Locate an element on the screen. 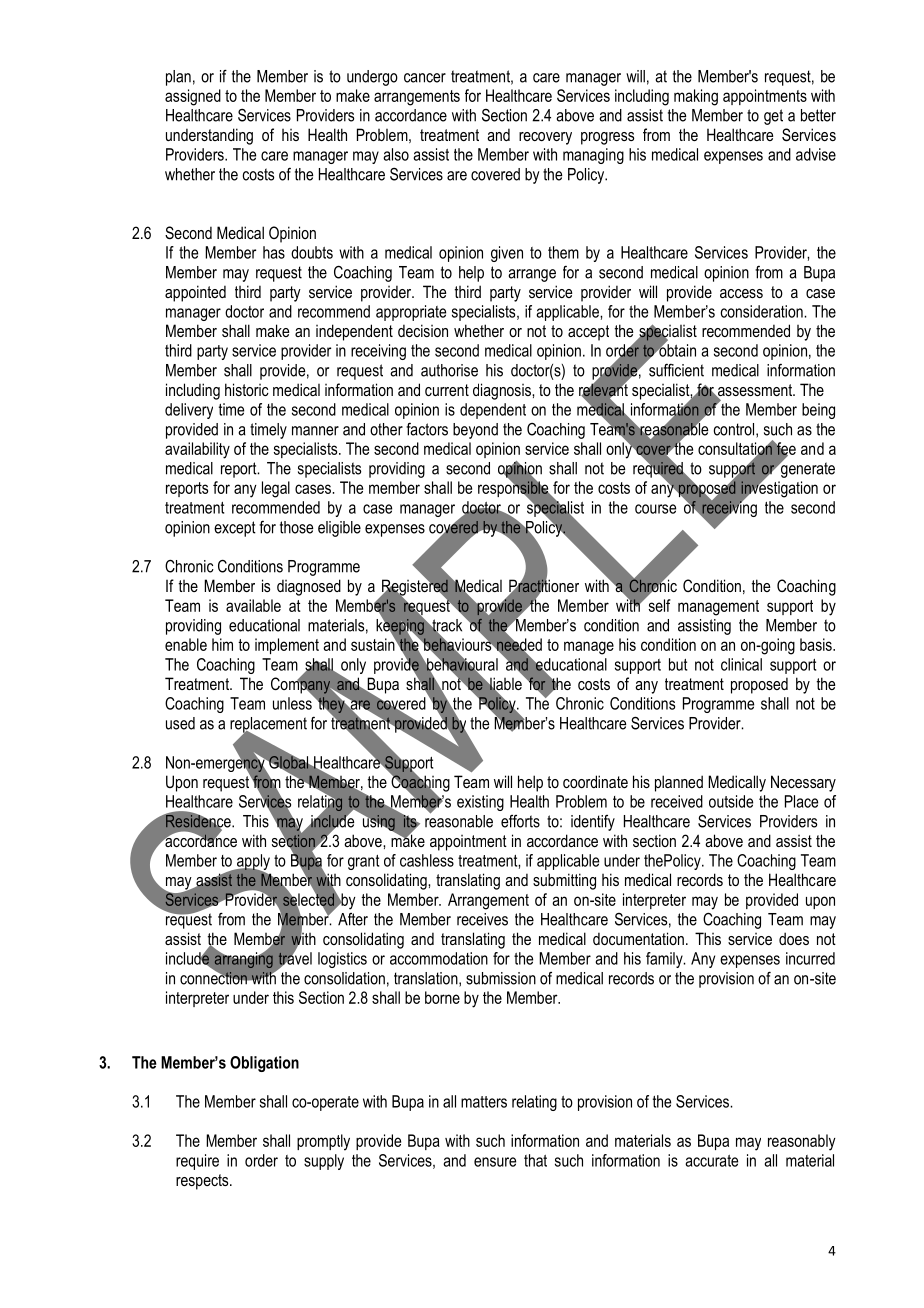 This screenshot has height=1308, width=924. ensure is located at coordinates (495, 1162).
